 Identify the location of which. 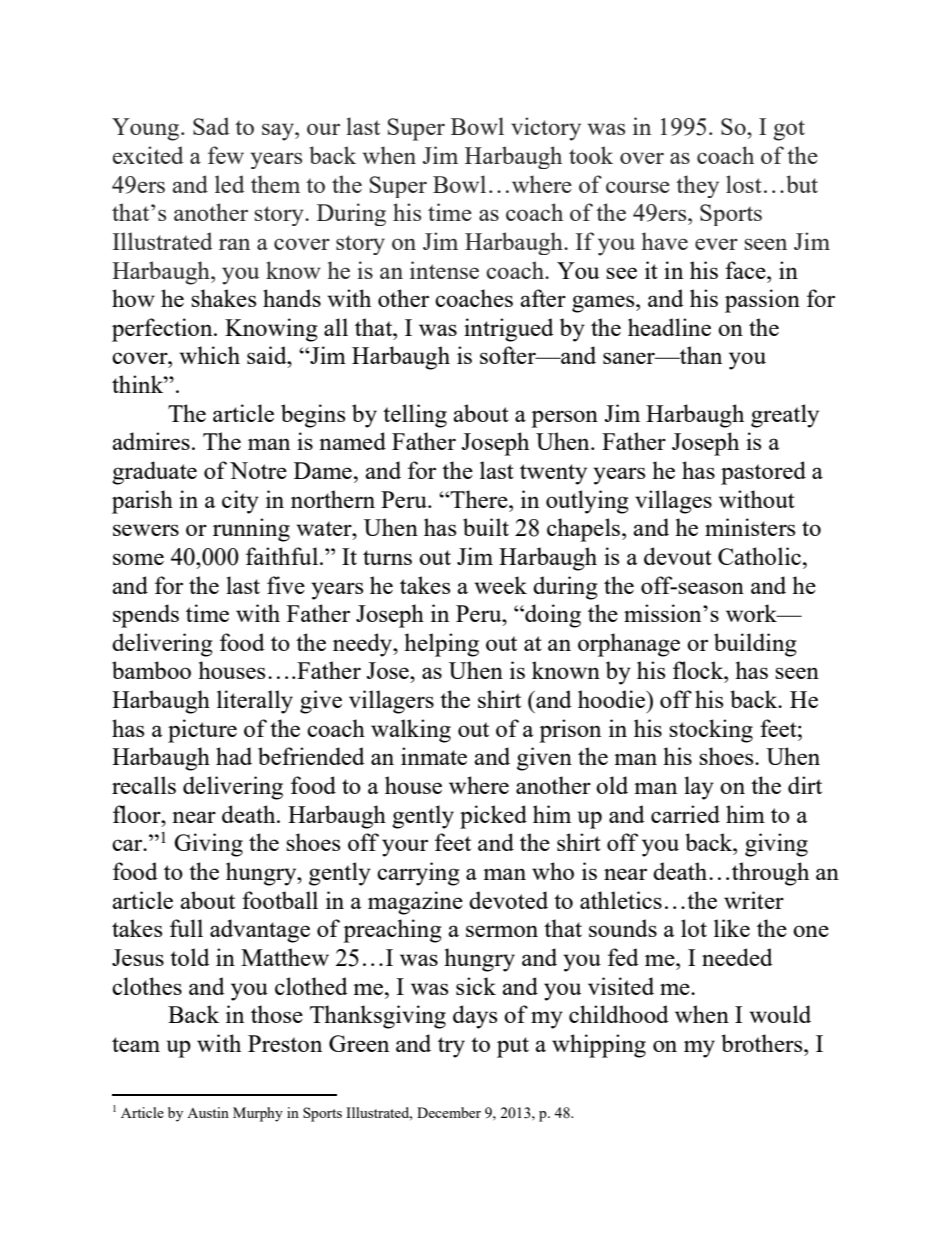
(209, 355).
